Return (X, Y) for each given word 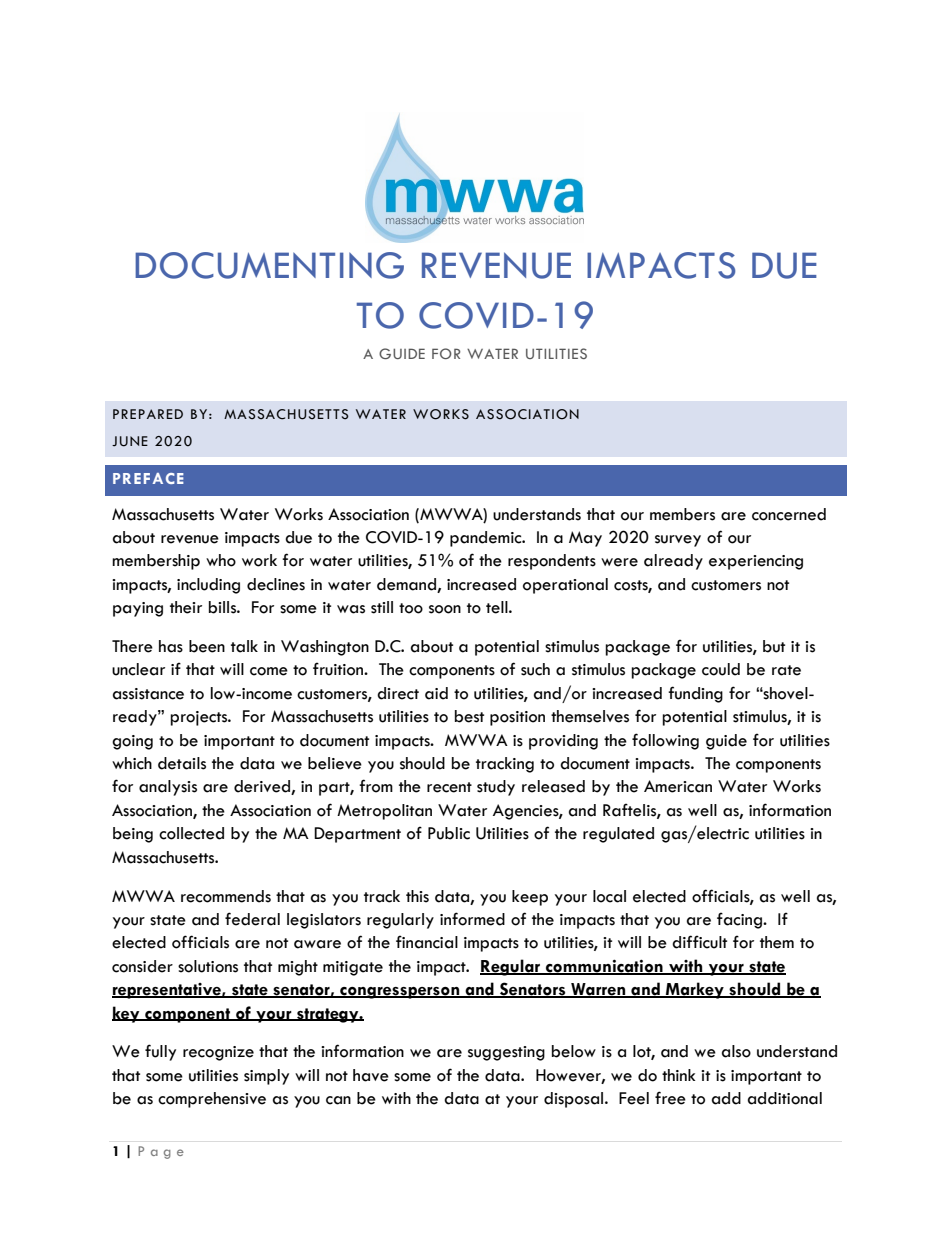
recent (449, 787)
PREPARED (148, 414)
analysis (168, 788)
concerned (789, 514)
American (678, 786)
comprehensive (212, 1100)
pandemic (487, 539)
